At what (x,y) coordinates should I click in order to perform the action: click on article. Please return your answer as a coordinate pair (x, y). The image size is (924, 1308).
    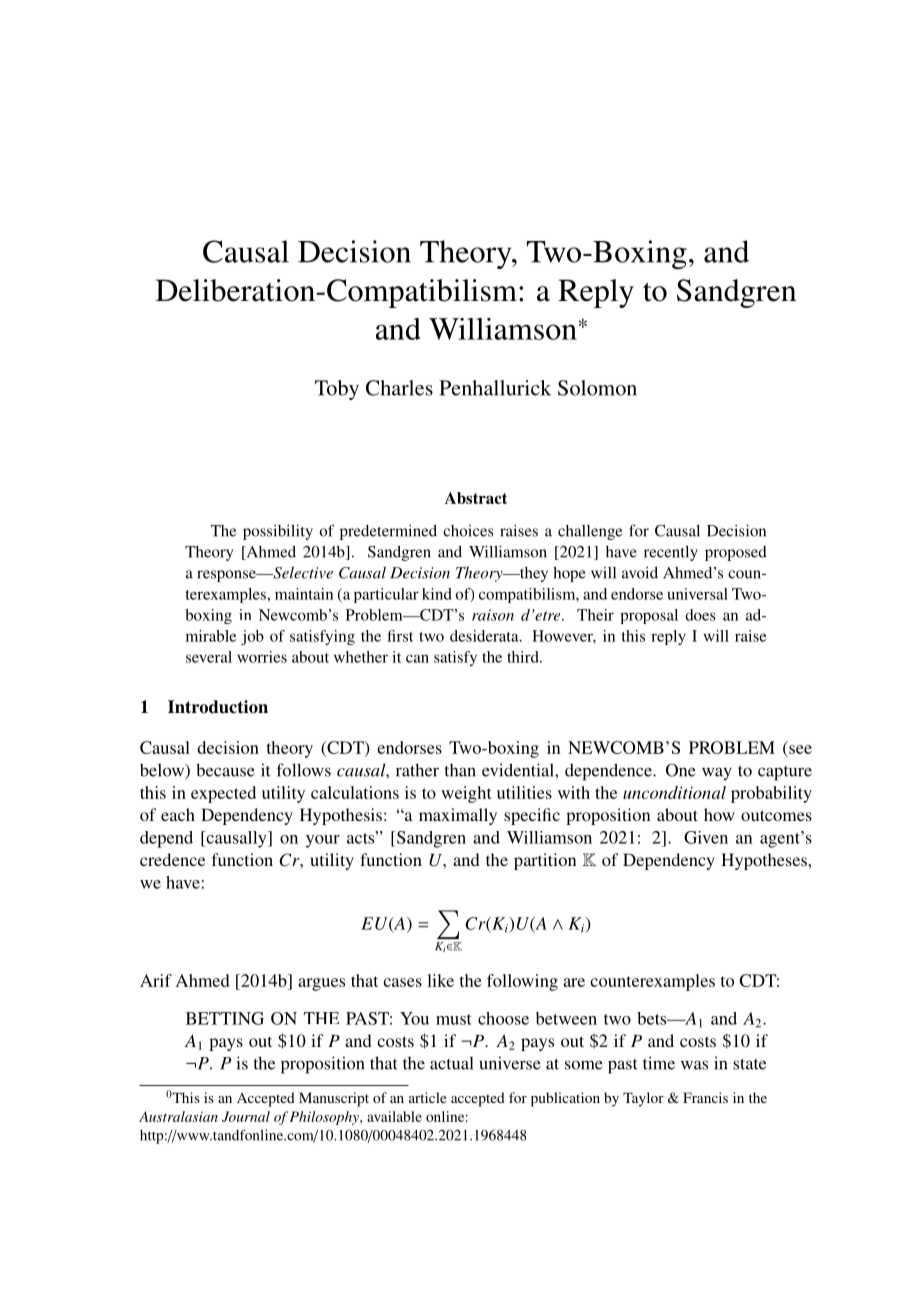
    Looking at the image, I should click on (427, 1097).
